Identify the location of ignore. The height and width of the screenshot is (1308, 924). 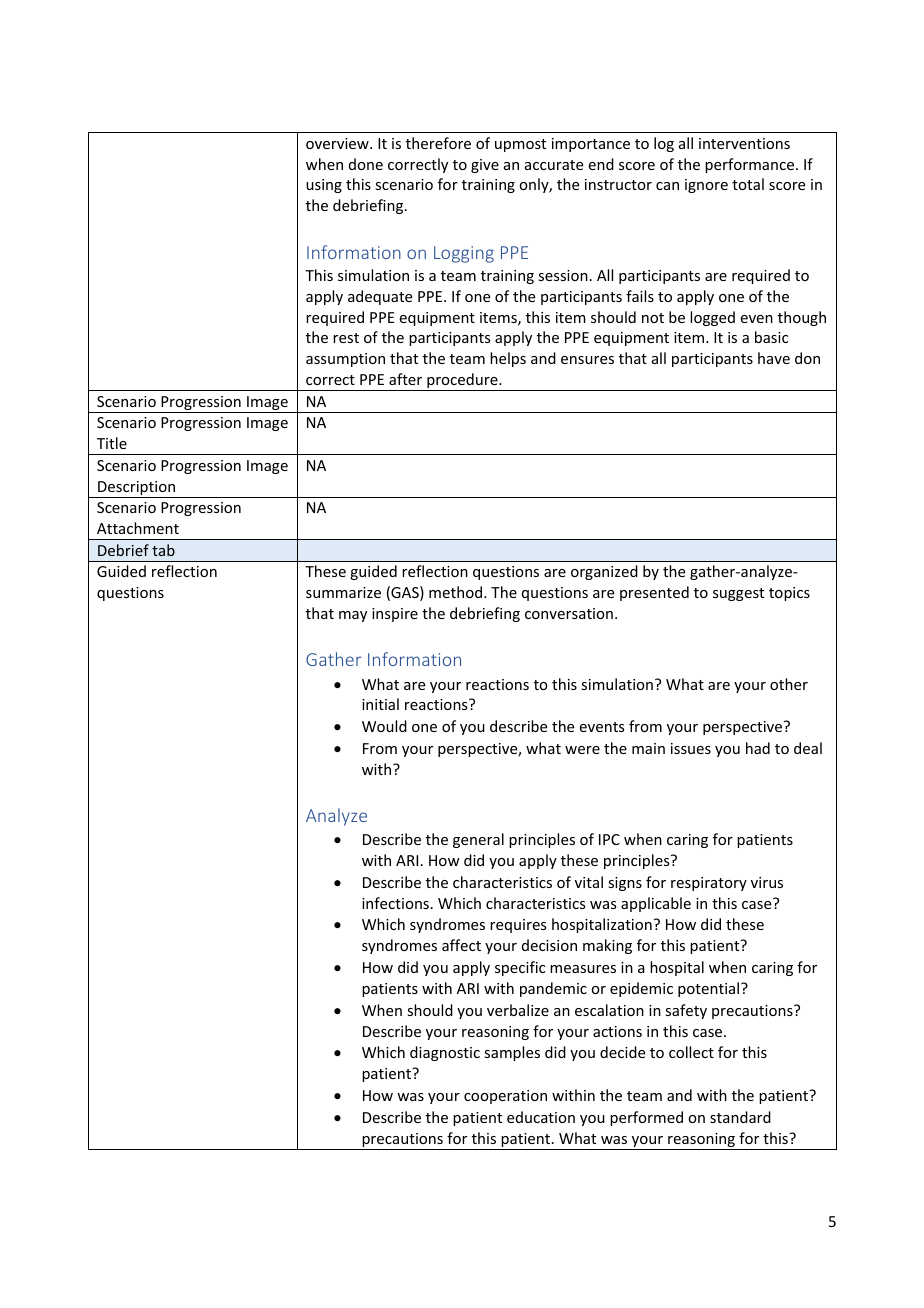
(706, 186).
